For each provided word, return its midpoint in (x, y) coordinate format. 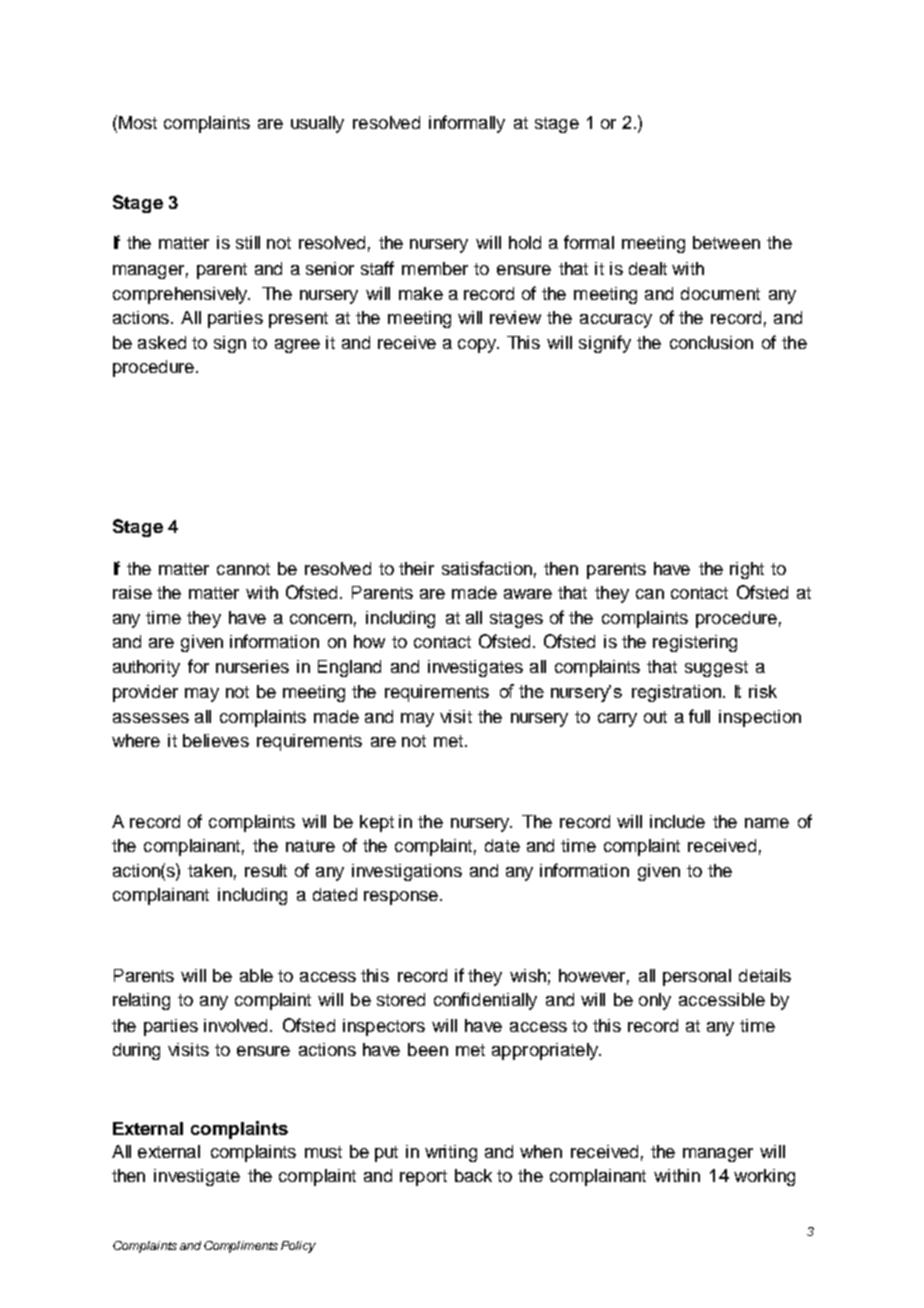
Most (138, 122)
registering (695, 643)
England (349, 668)
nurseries (252, 666)
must (323, 1152)
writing (451, 1153)
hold (525, 242)
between (726, 242)
